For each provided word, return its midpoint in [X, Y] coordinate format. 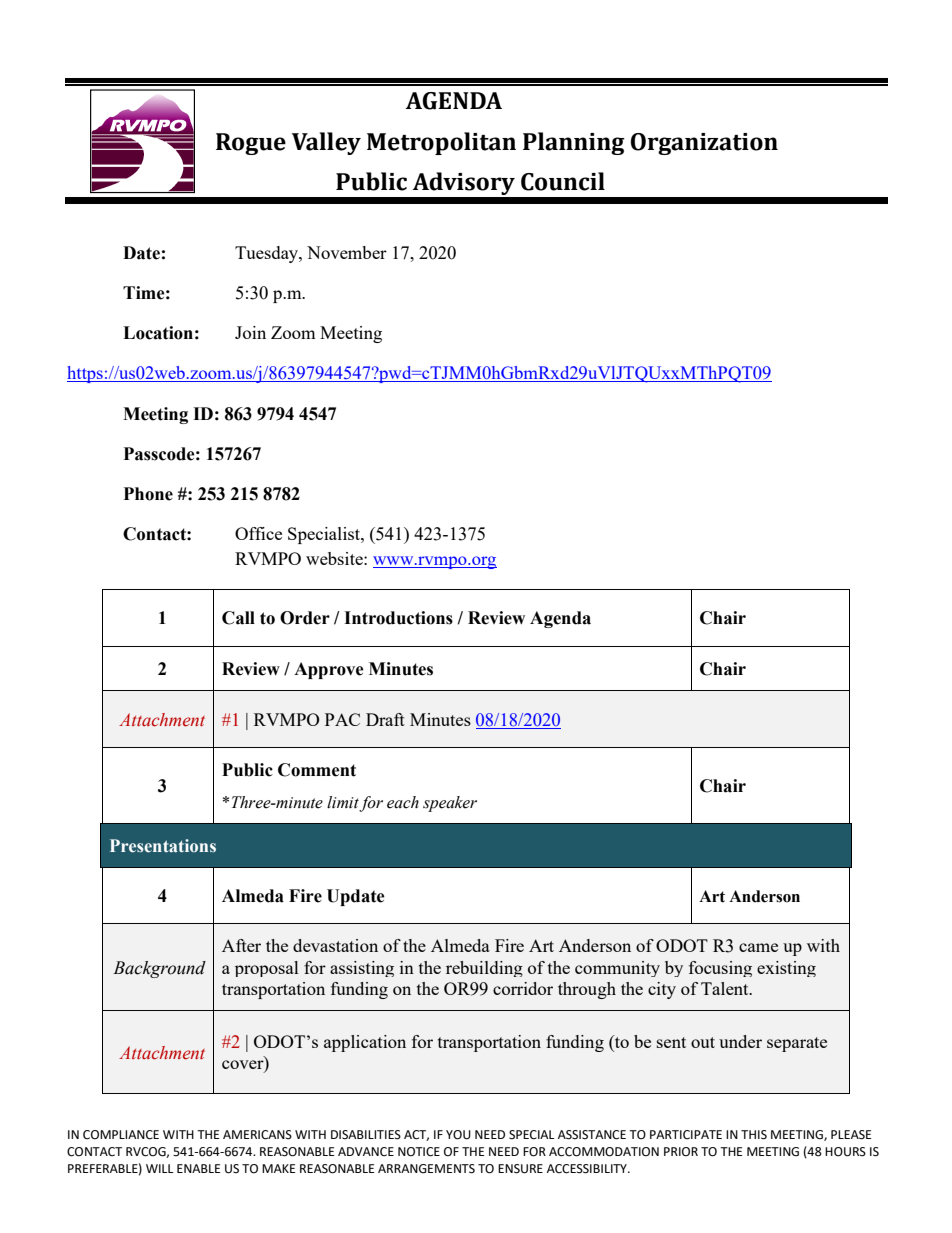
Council [563, 181]
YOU [458, 1135]
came [758, 947]
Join [250, 332]
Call [238, 618]
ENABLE [198, 1168]
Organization [704, 144]
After [241, 945]
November [347, 252]
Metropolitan [441, 143]
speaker [450, 804]
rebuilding [484, 969]
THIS [754, 1135]
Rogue [251, 144]
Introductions [398, 618]
